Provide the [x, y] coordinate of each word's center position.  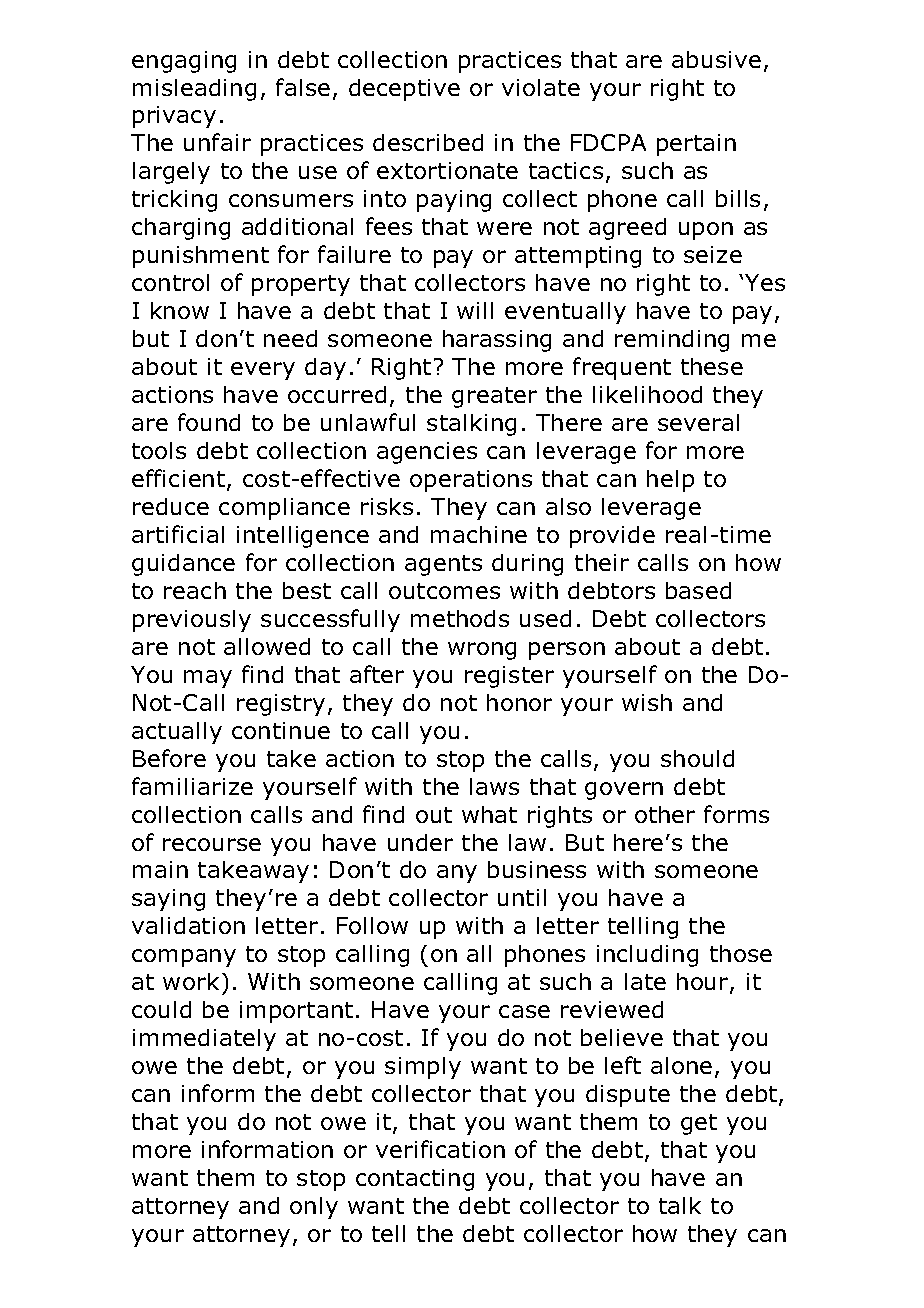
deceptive [404, 90]
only [314, 1208]
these [712, 366]
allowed [267, 646]
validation [188, 925]
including [647, 956]
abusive [716, 59]
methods [460, 618]
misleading [194, 90]
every [263, 371]
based [698, 590]
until [522, 897]
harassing [497, 341]
